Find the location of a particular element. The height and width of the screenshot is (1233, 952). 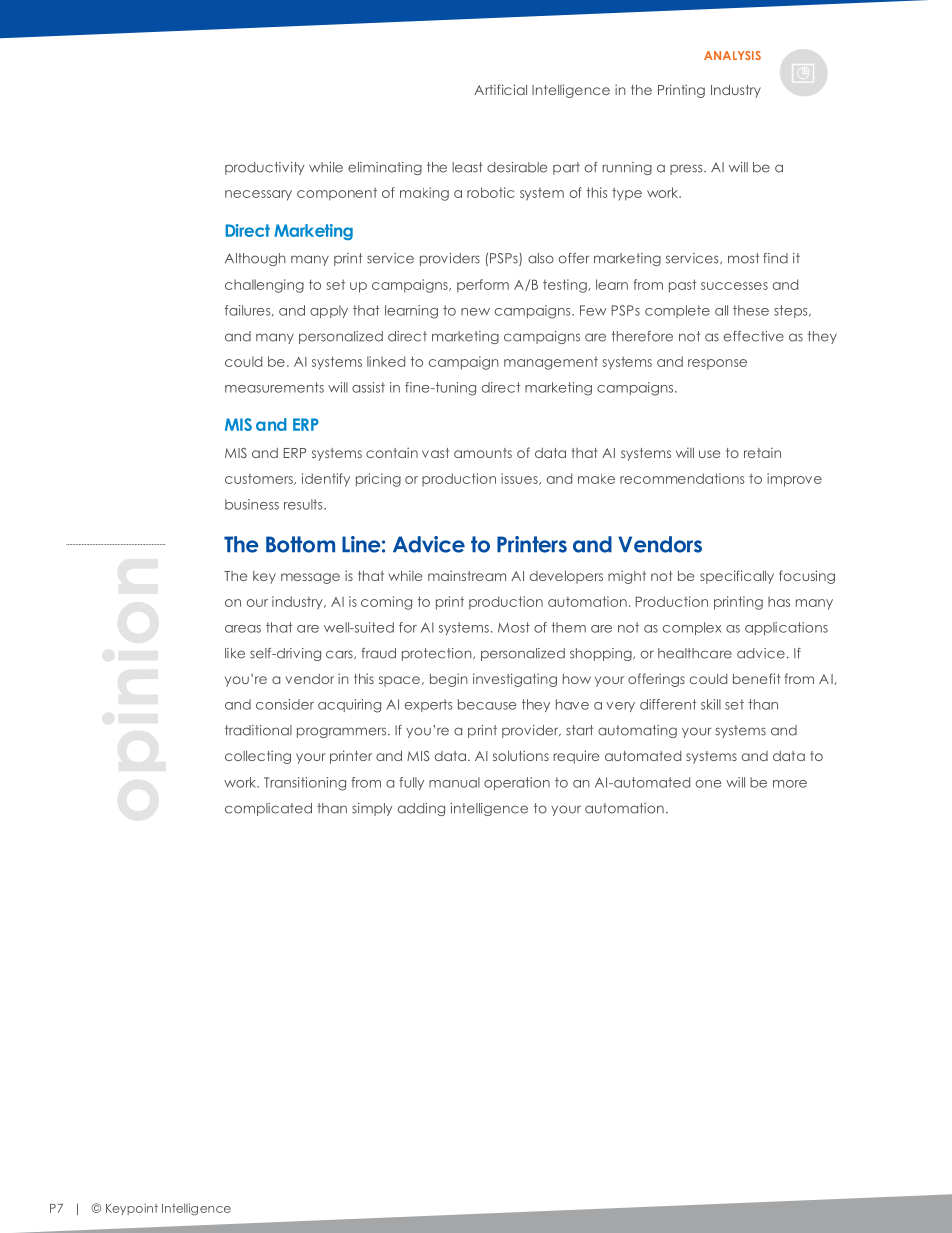

Keypoint is located at coordinates (132, 1209).
